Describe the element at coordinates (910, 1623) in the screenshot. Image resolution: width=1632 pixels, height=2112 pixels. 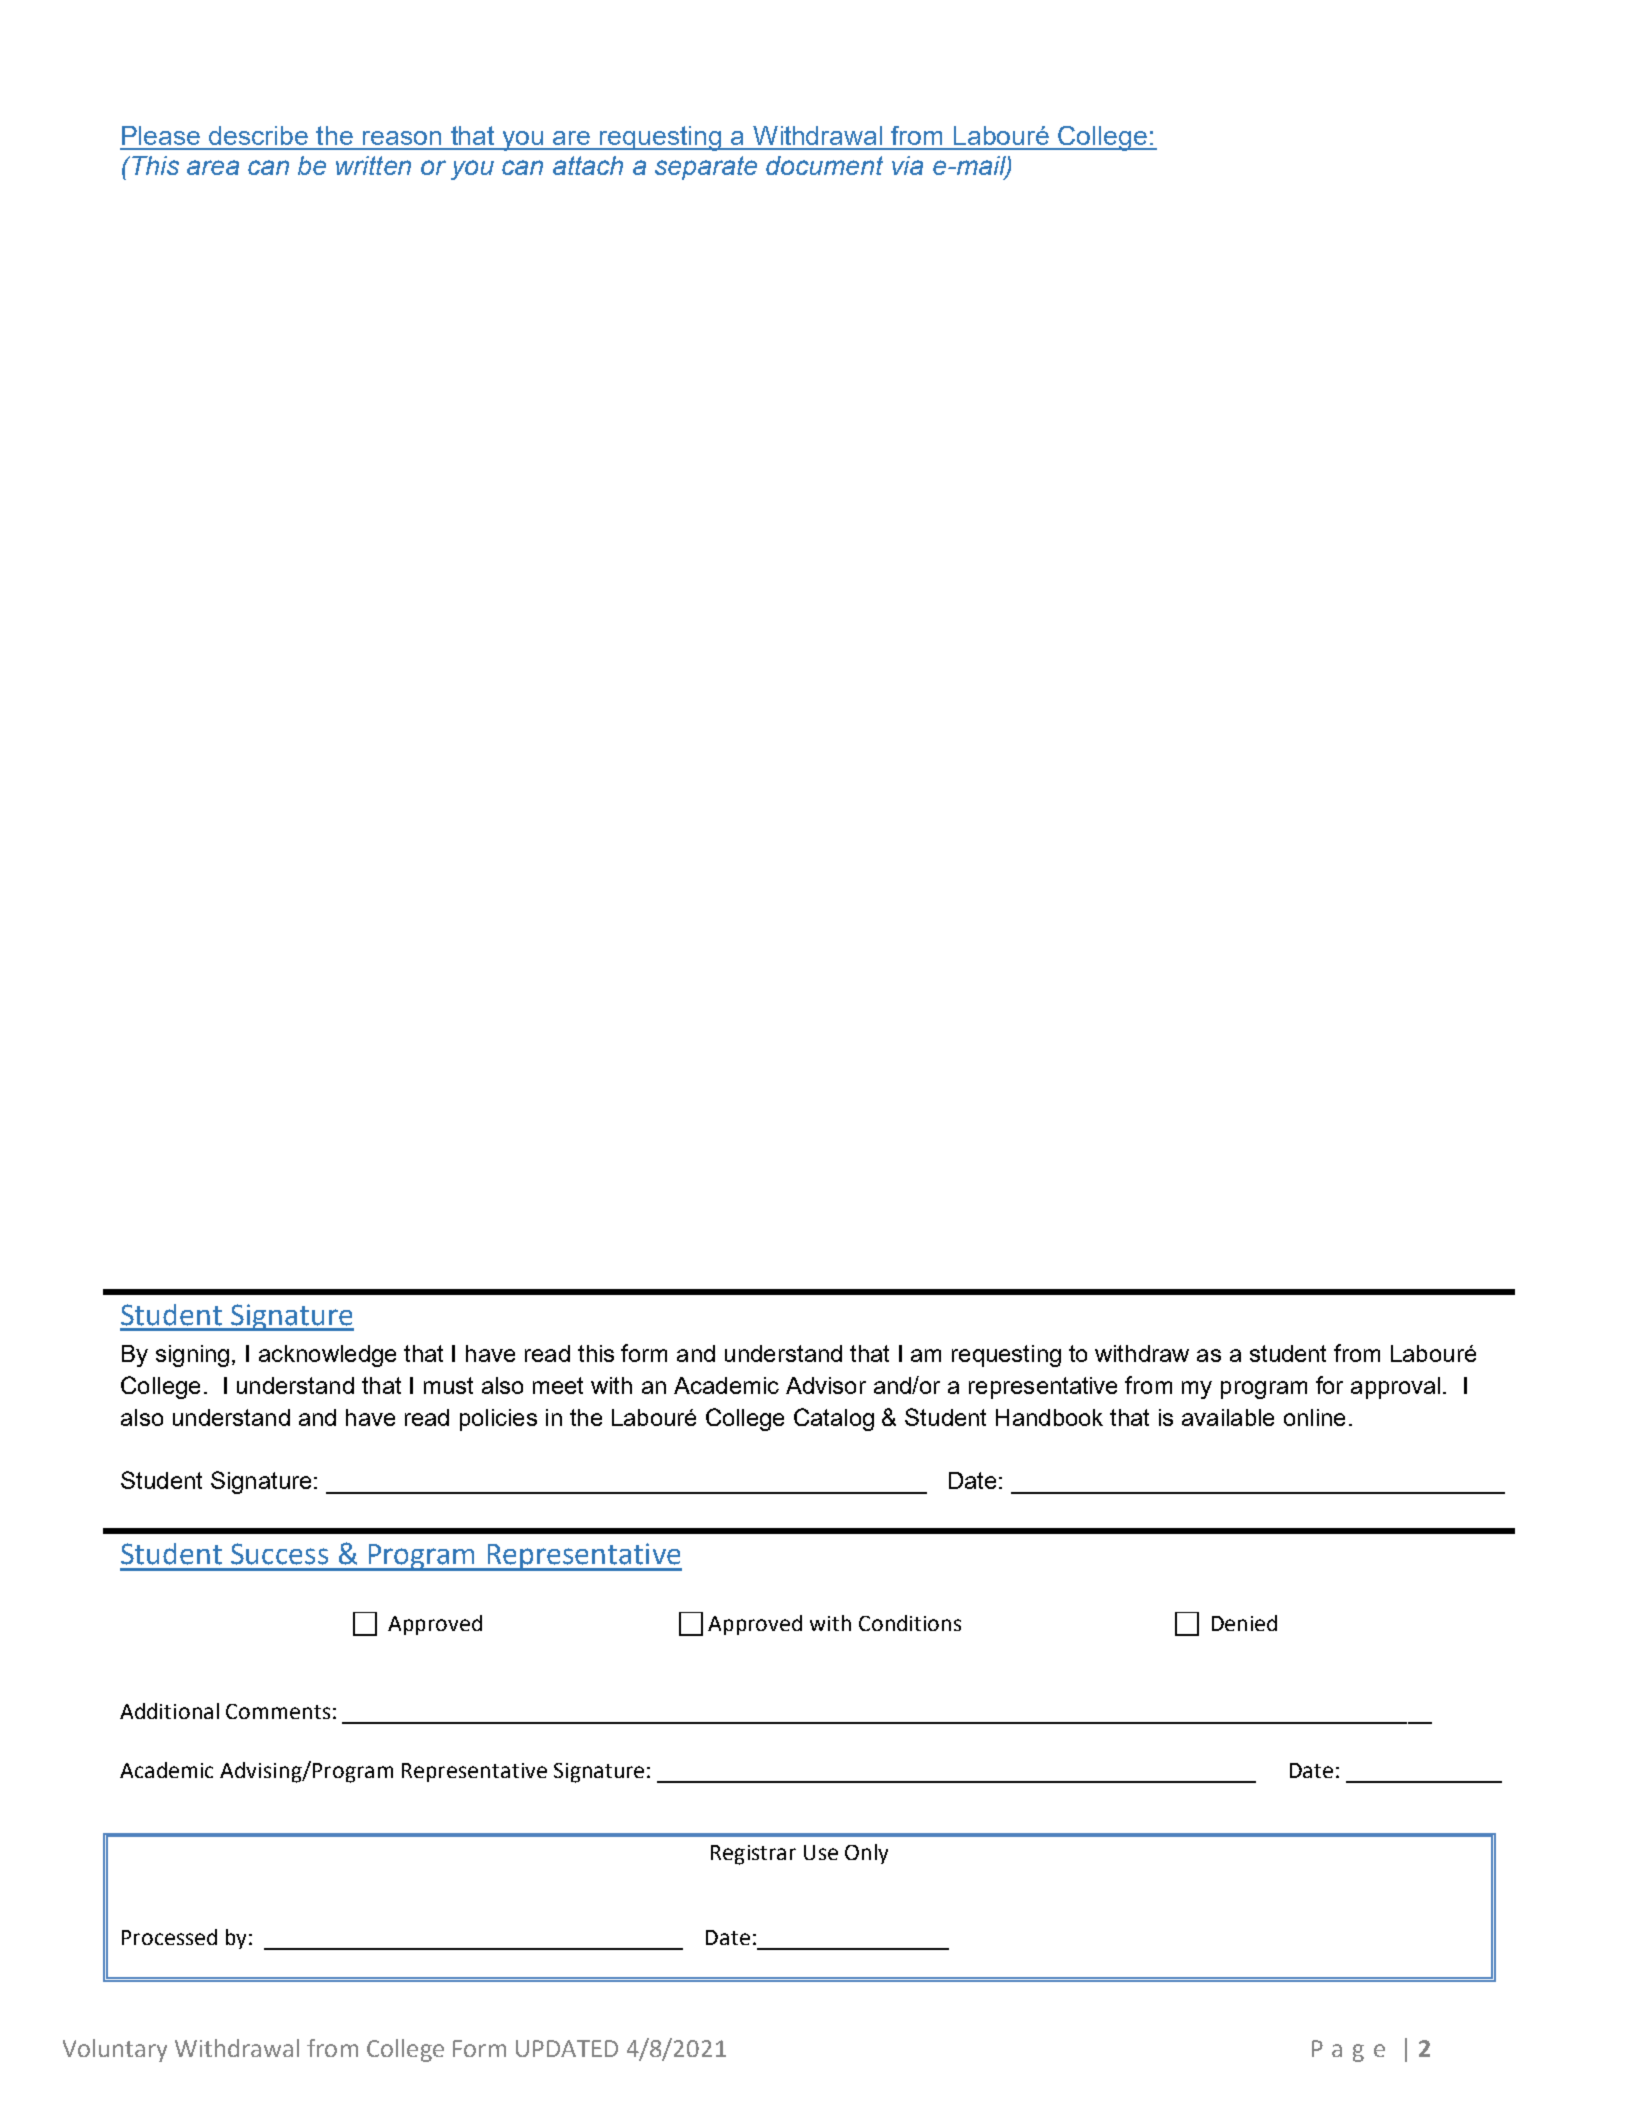
I see `Conditions` at that location.
